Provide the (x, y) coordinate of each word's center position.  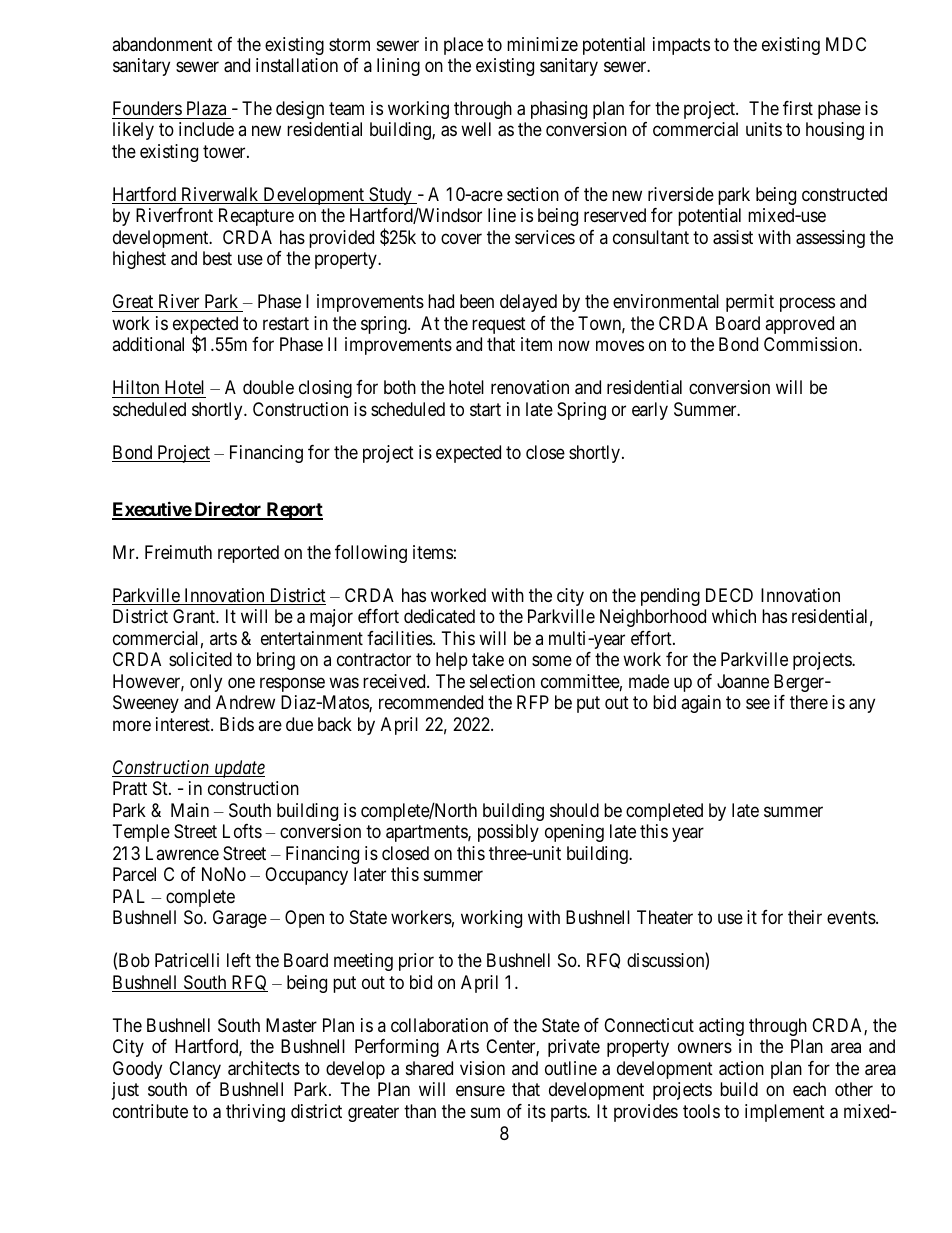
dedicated (439, 616)
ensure (480, 1091)
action (741, 1068)
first (798, 108)
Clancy (195, 1070)
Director (228, 510)
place (463, 46)
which (734, 616)
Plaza (206, 108)
